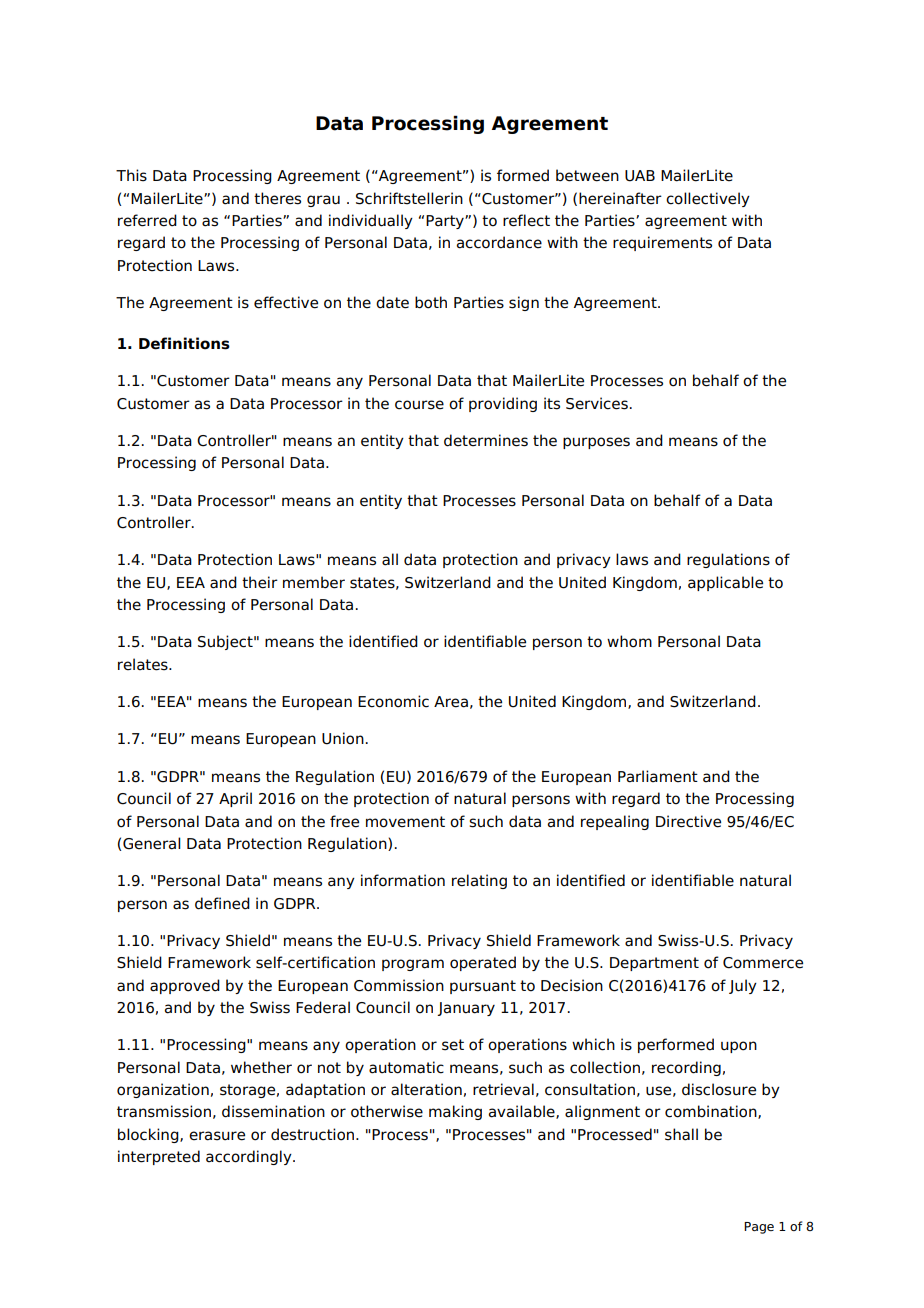  I want to click on referred, so click(147, 220).
